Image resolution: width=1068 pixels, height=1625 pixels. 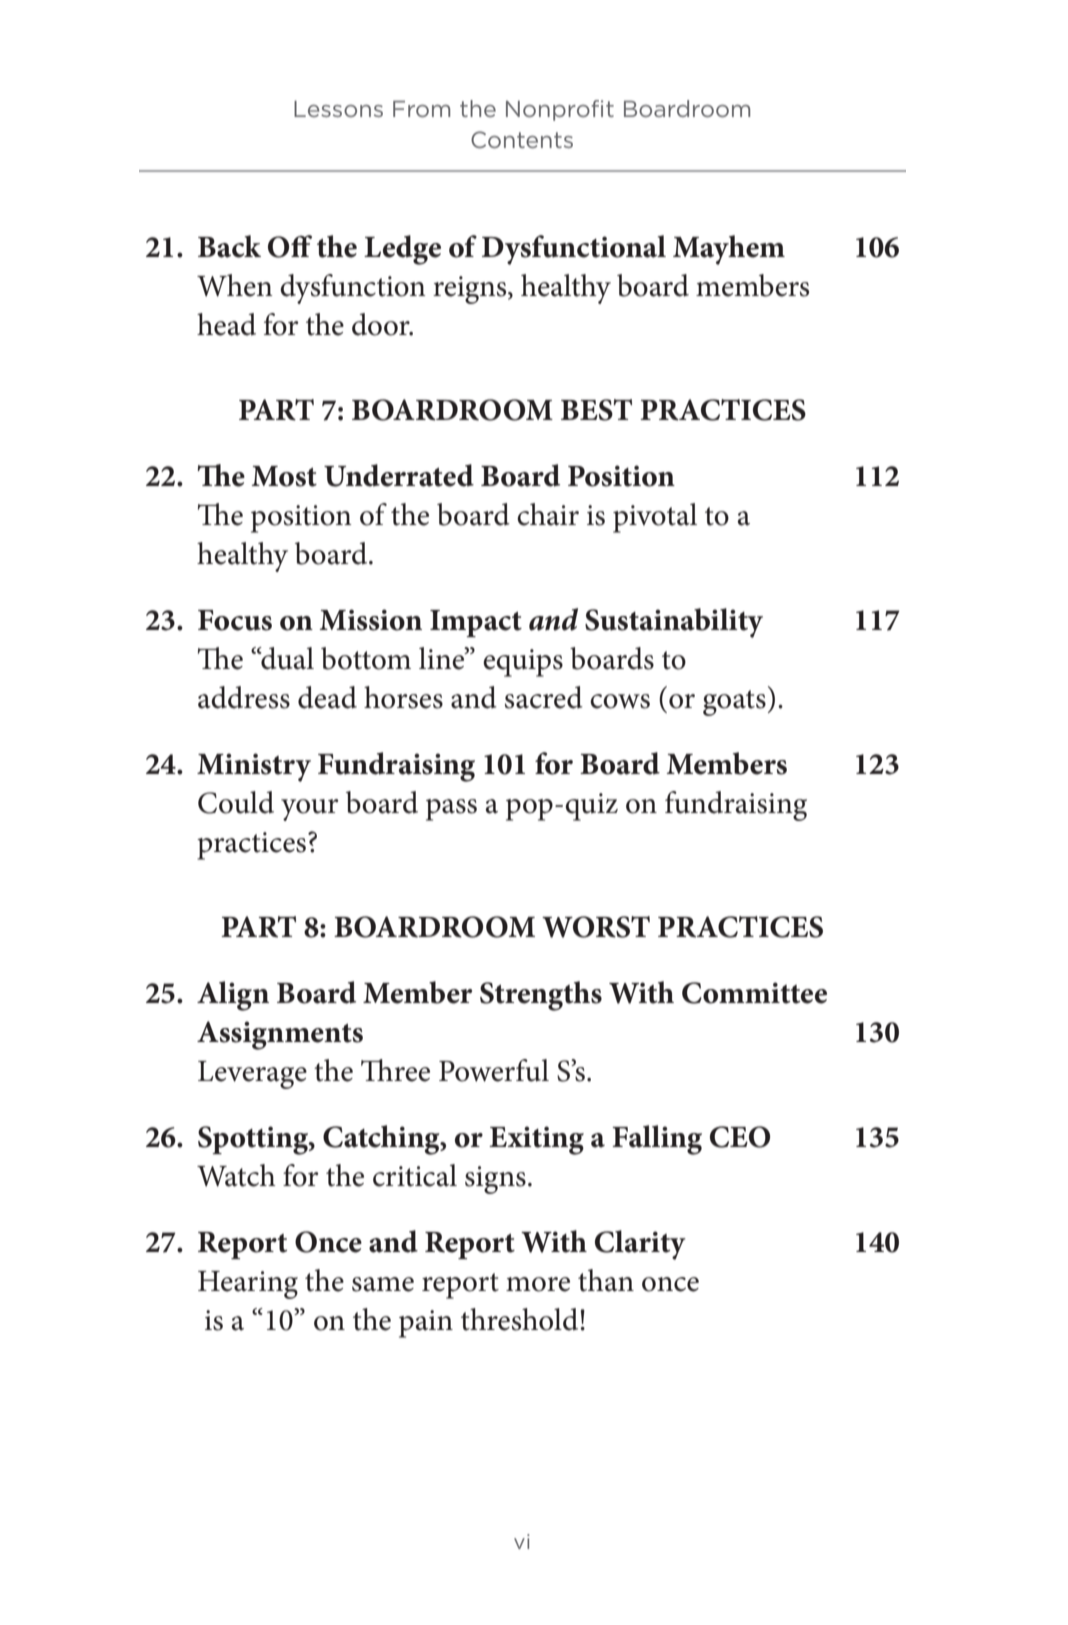 I want to click on head, so click(x=226, y=324).
